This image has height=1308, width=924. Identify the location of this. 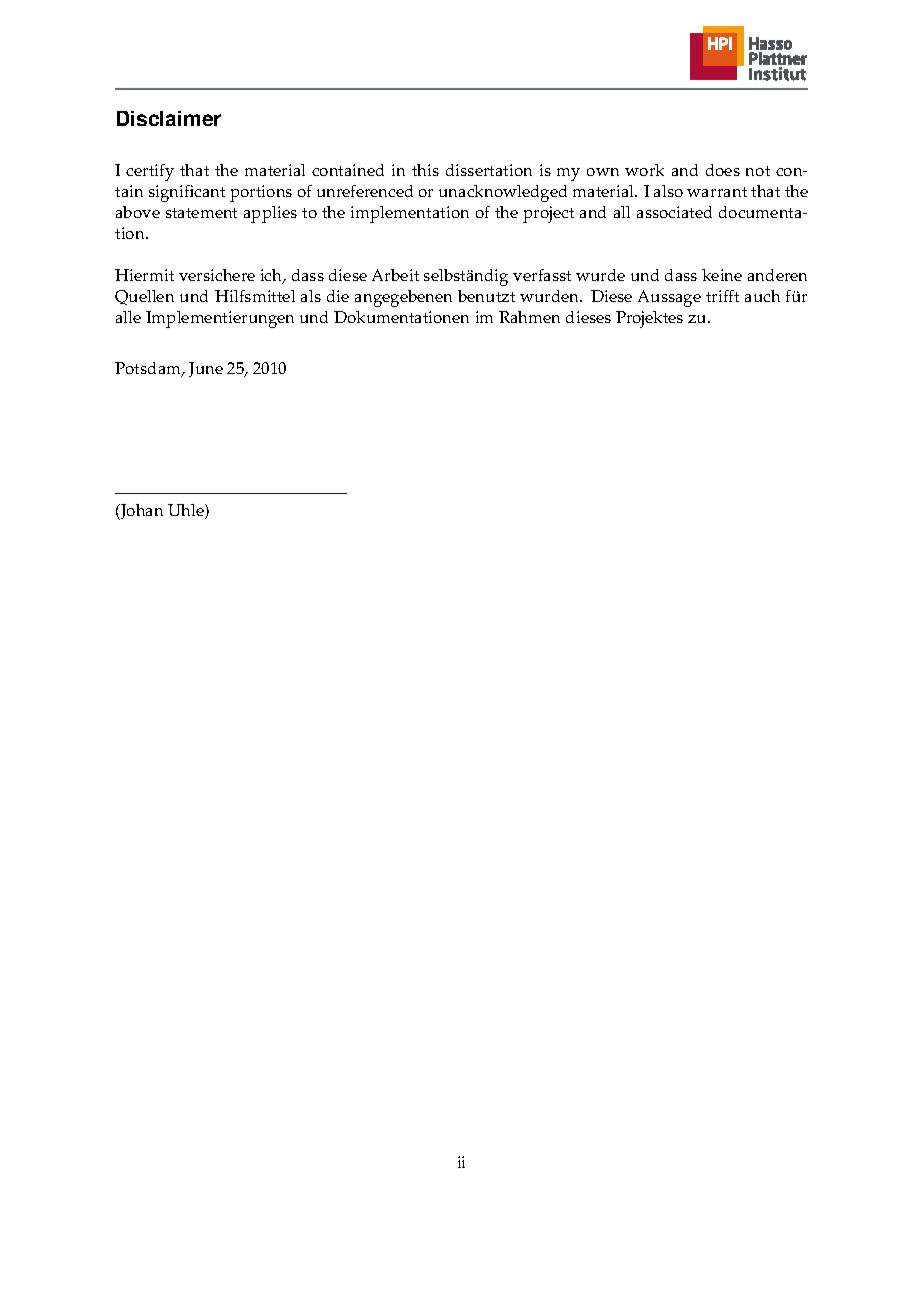
(425, 170).
